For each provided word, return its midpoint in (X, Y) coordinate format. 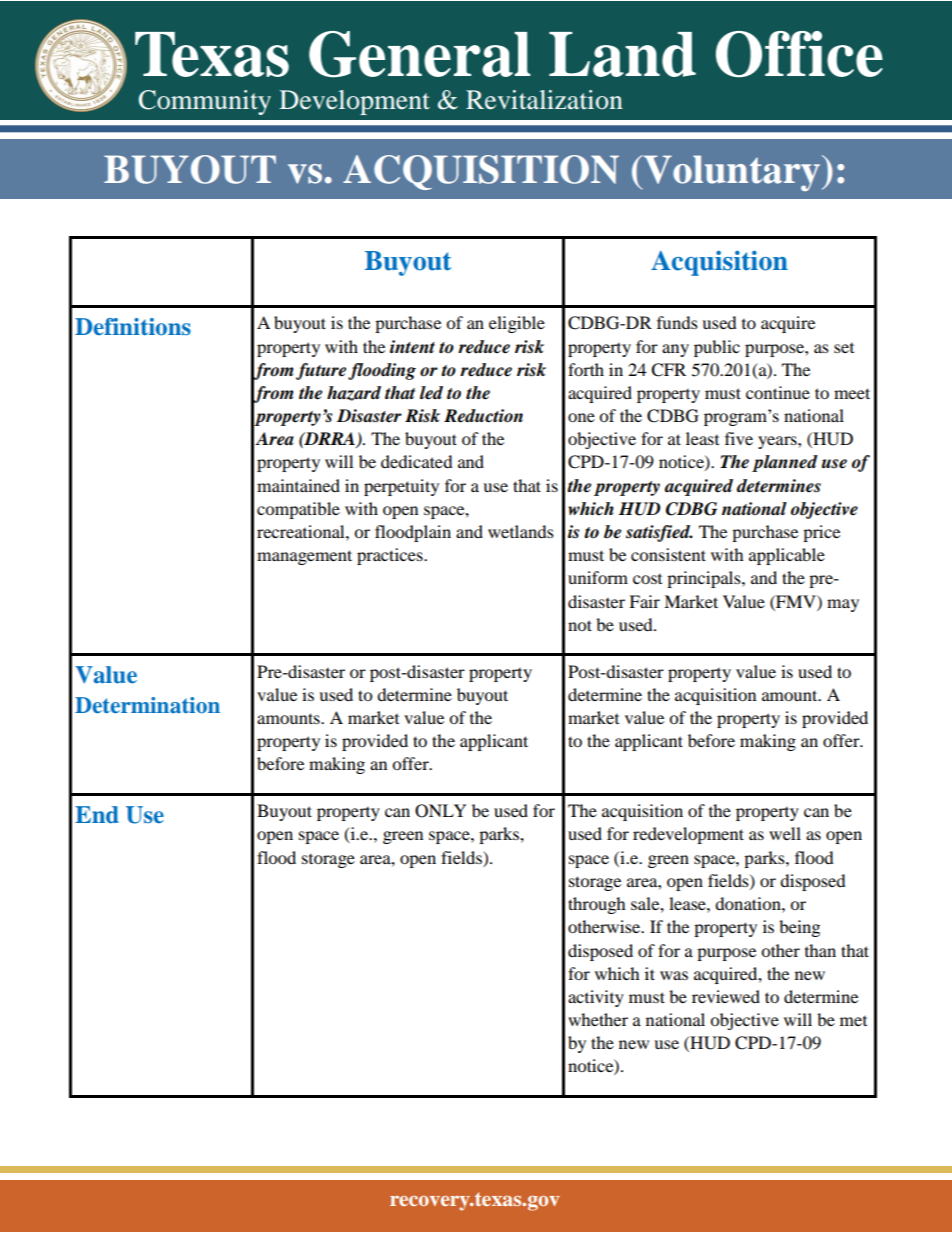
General (420, 54)
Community (205, 102)
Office (799, 54)
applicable (787, 556)
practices (391, 556)
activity (596, 998)
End (97, 815)
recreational (302, 531)
